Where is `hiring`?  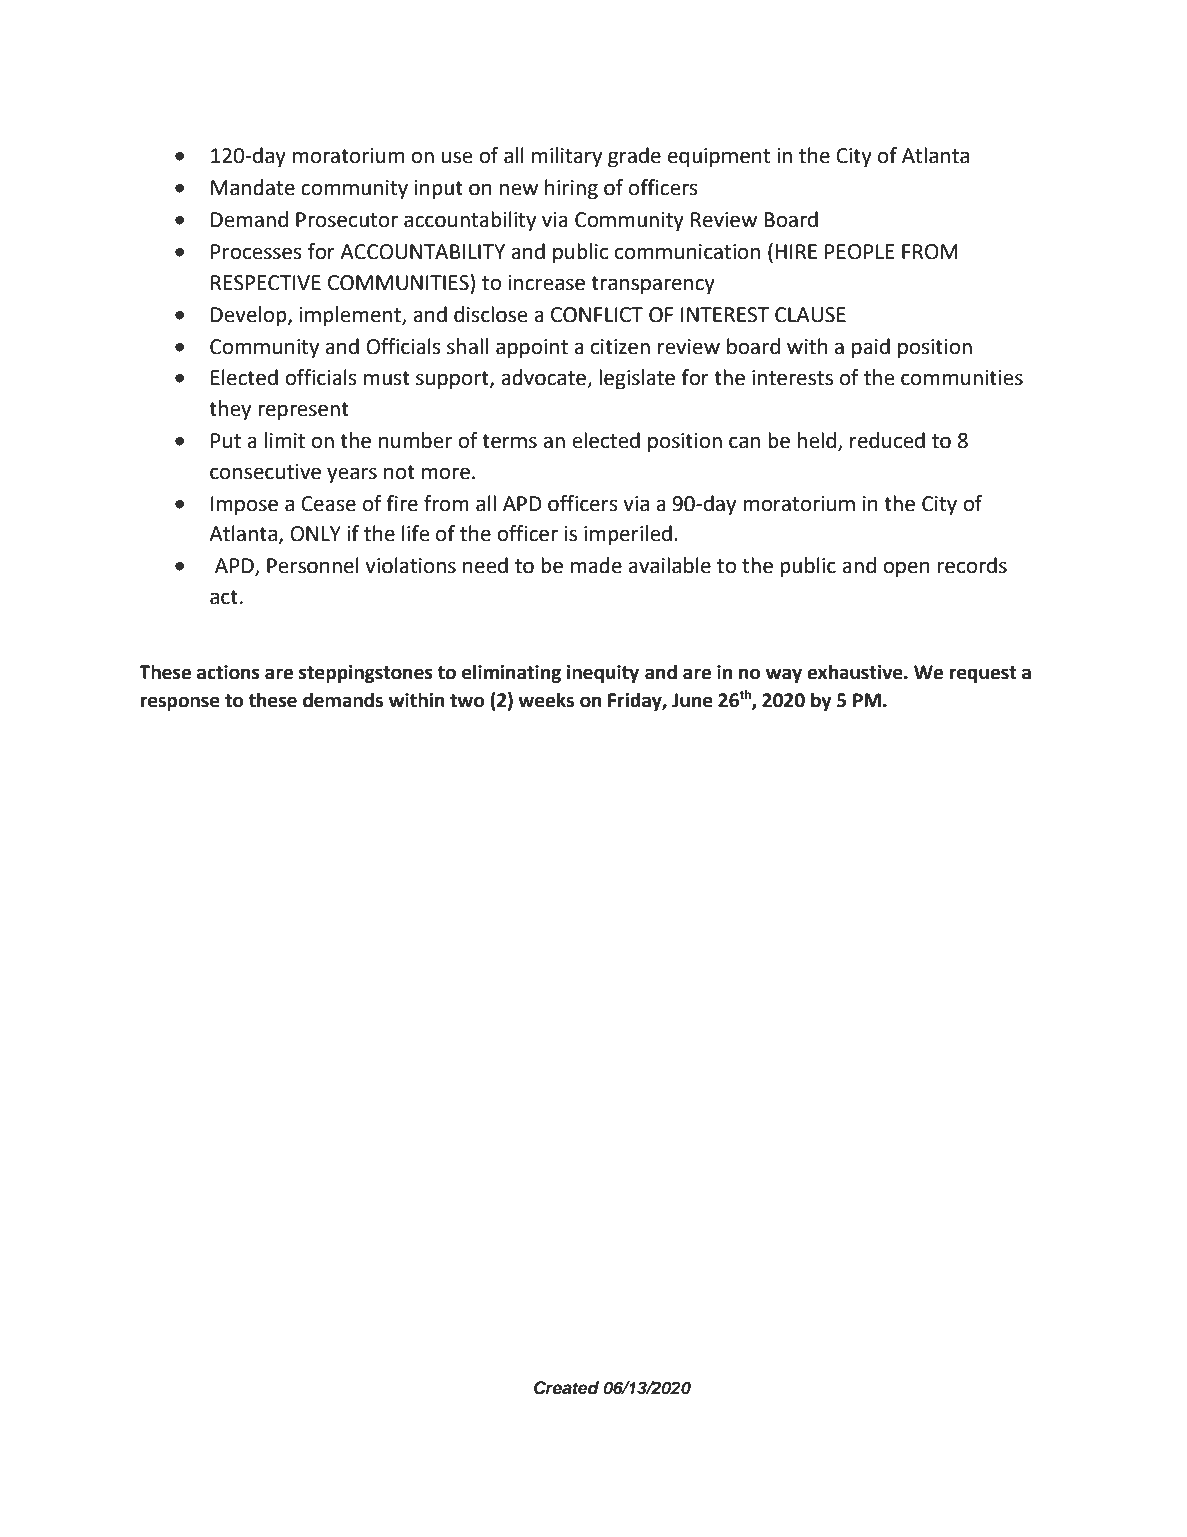 hiring is located at coordinates (571, 189).
